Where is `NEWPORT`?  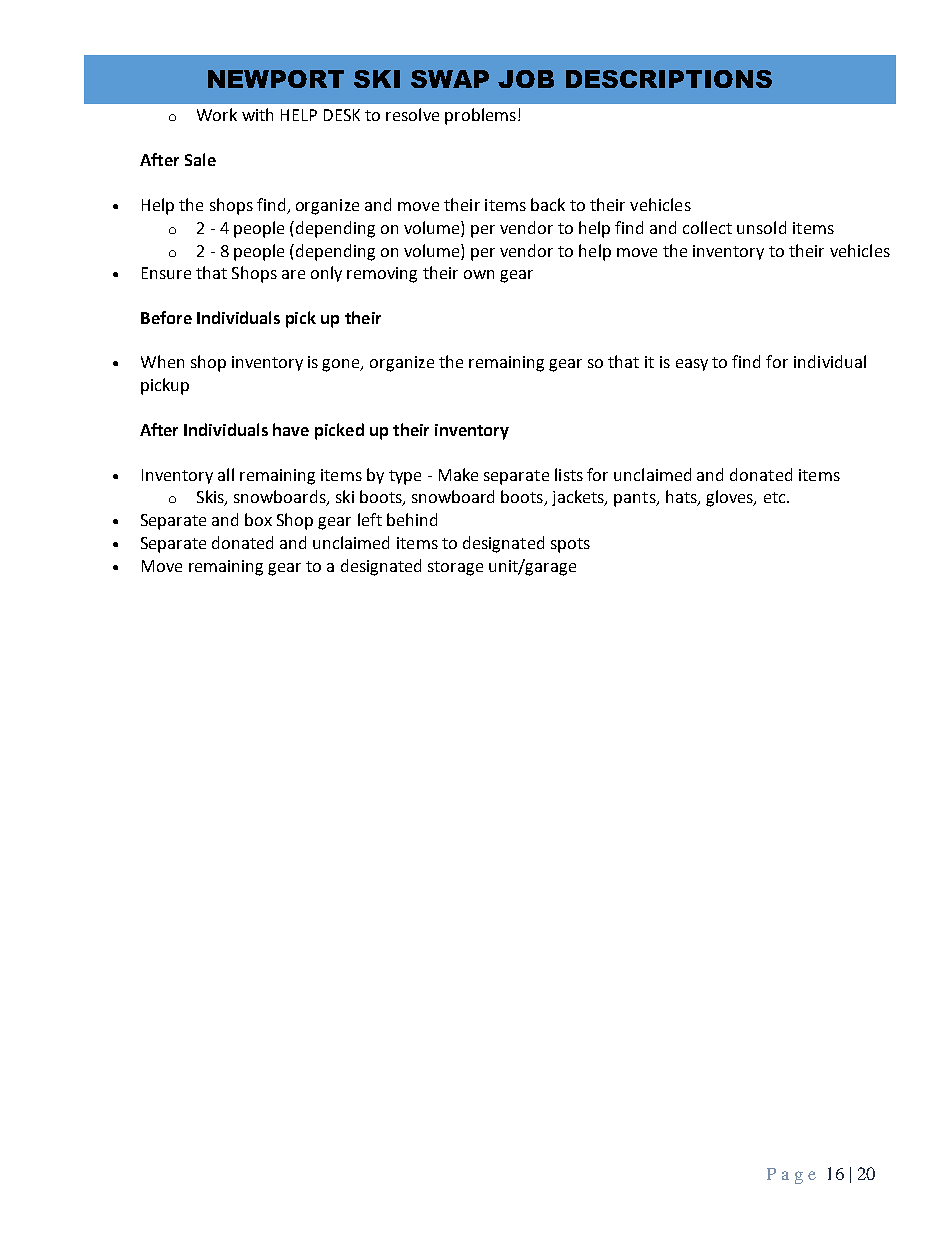
NEWPORT is located at coordinates (276, 79).
